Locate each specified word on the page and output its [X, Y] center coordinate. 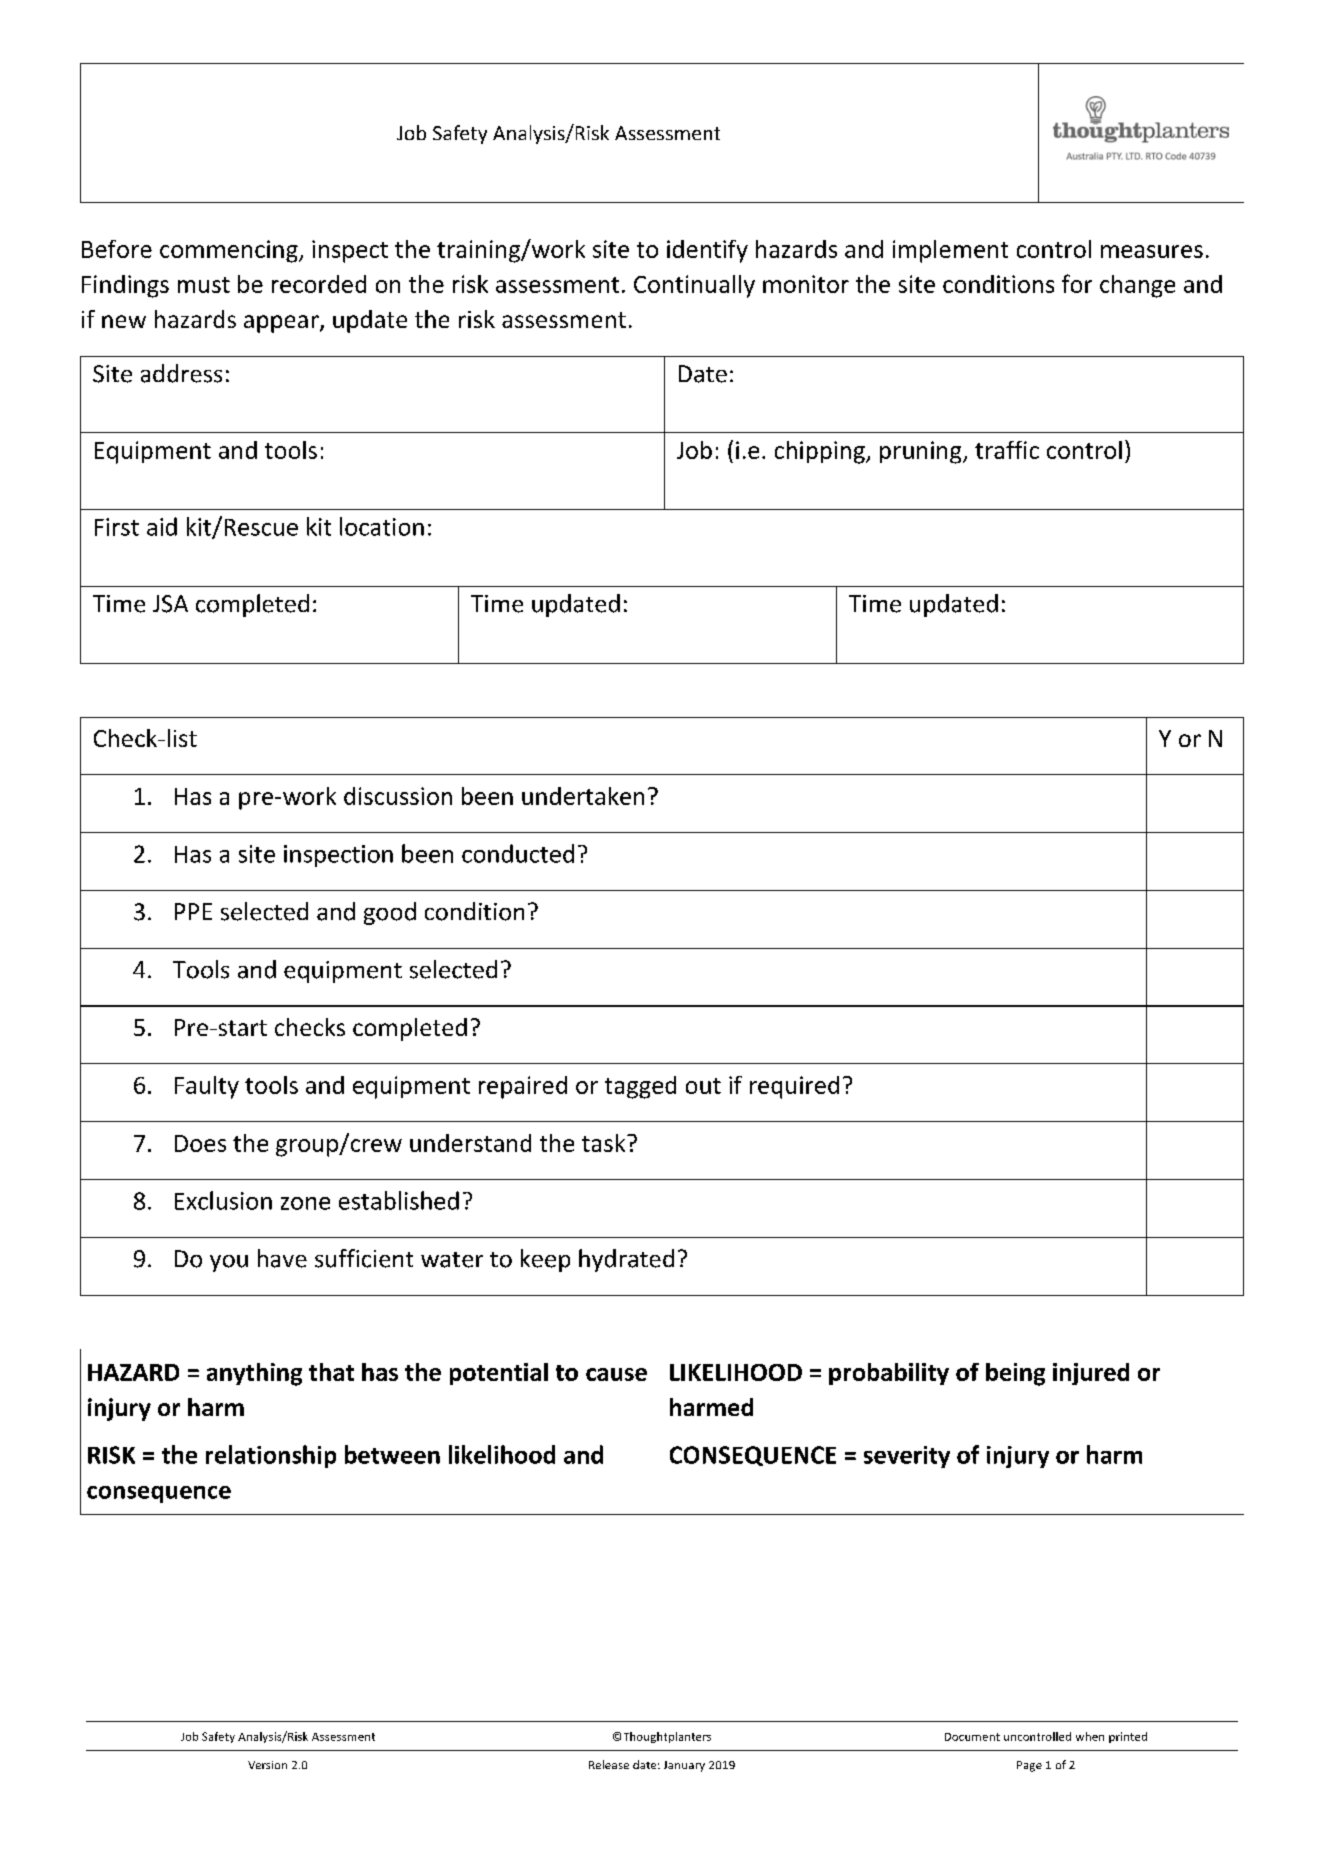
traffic [1007, 450]
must [204, 285]
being [1015, 1374]
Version [267, 1765]
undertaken [583, 796]
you [229, 1263]
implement [950, 251]
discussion [398, 796]
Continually [694, 286]
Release [609, 1764]
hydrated [626, 1260]
